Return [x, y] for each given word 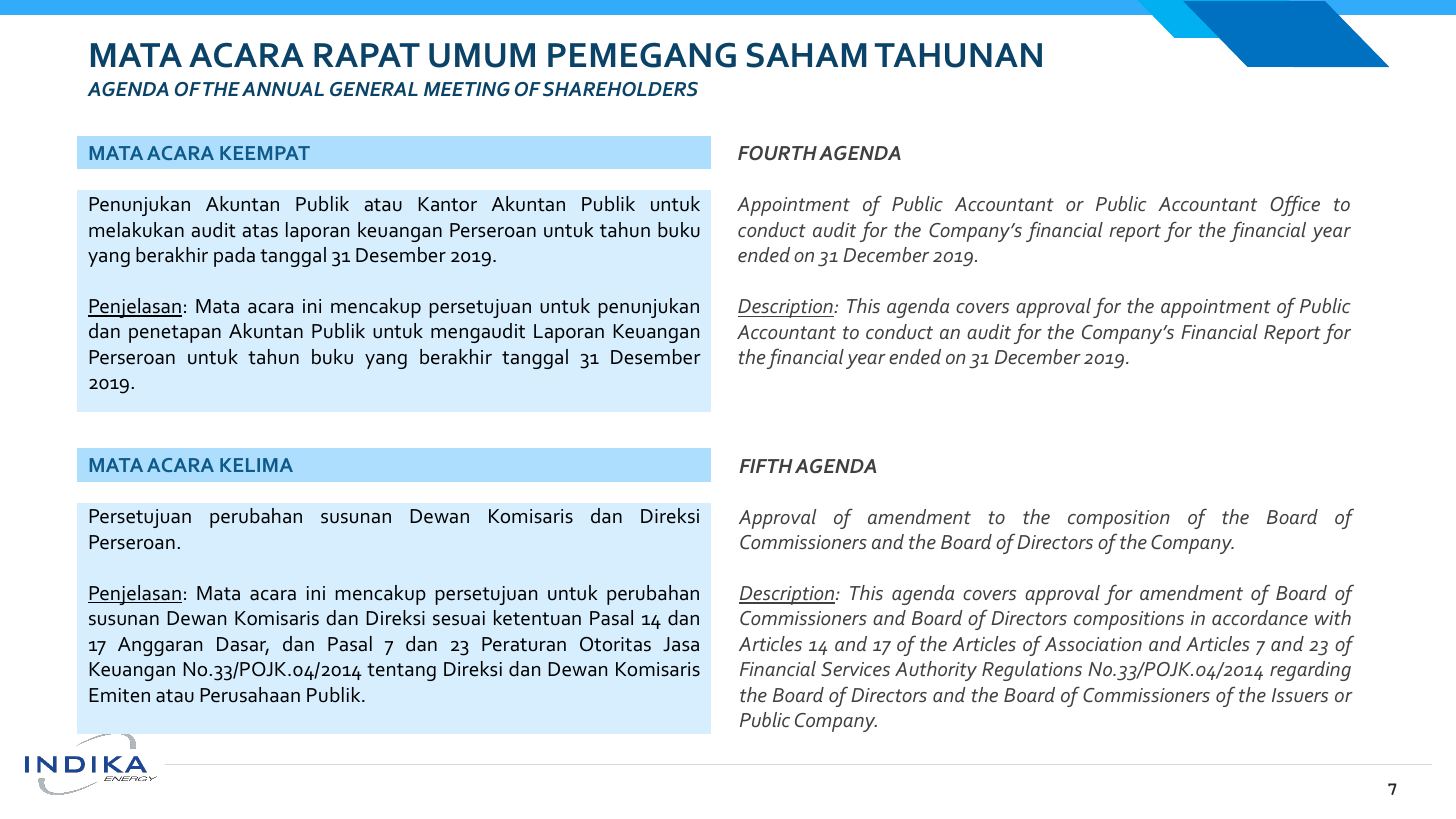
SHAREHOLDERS [620, 89]
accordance [1260, 617]
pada [234, 257]
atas [260, 231]
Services [855, 669]
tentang [401, 672]
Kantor [447, 204]
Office [1295, 205]
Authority [936, 671]
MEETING [467, 89]
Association [1093, 644]
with [1333, 617]
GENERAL [374, 89]
